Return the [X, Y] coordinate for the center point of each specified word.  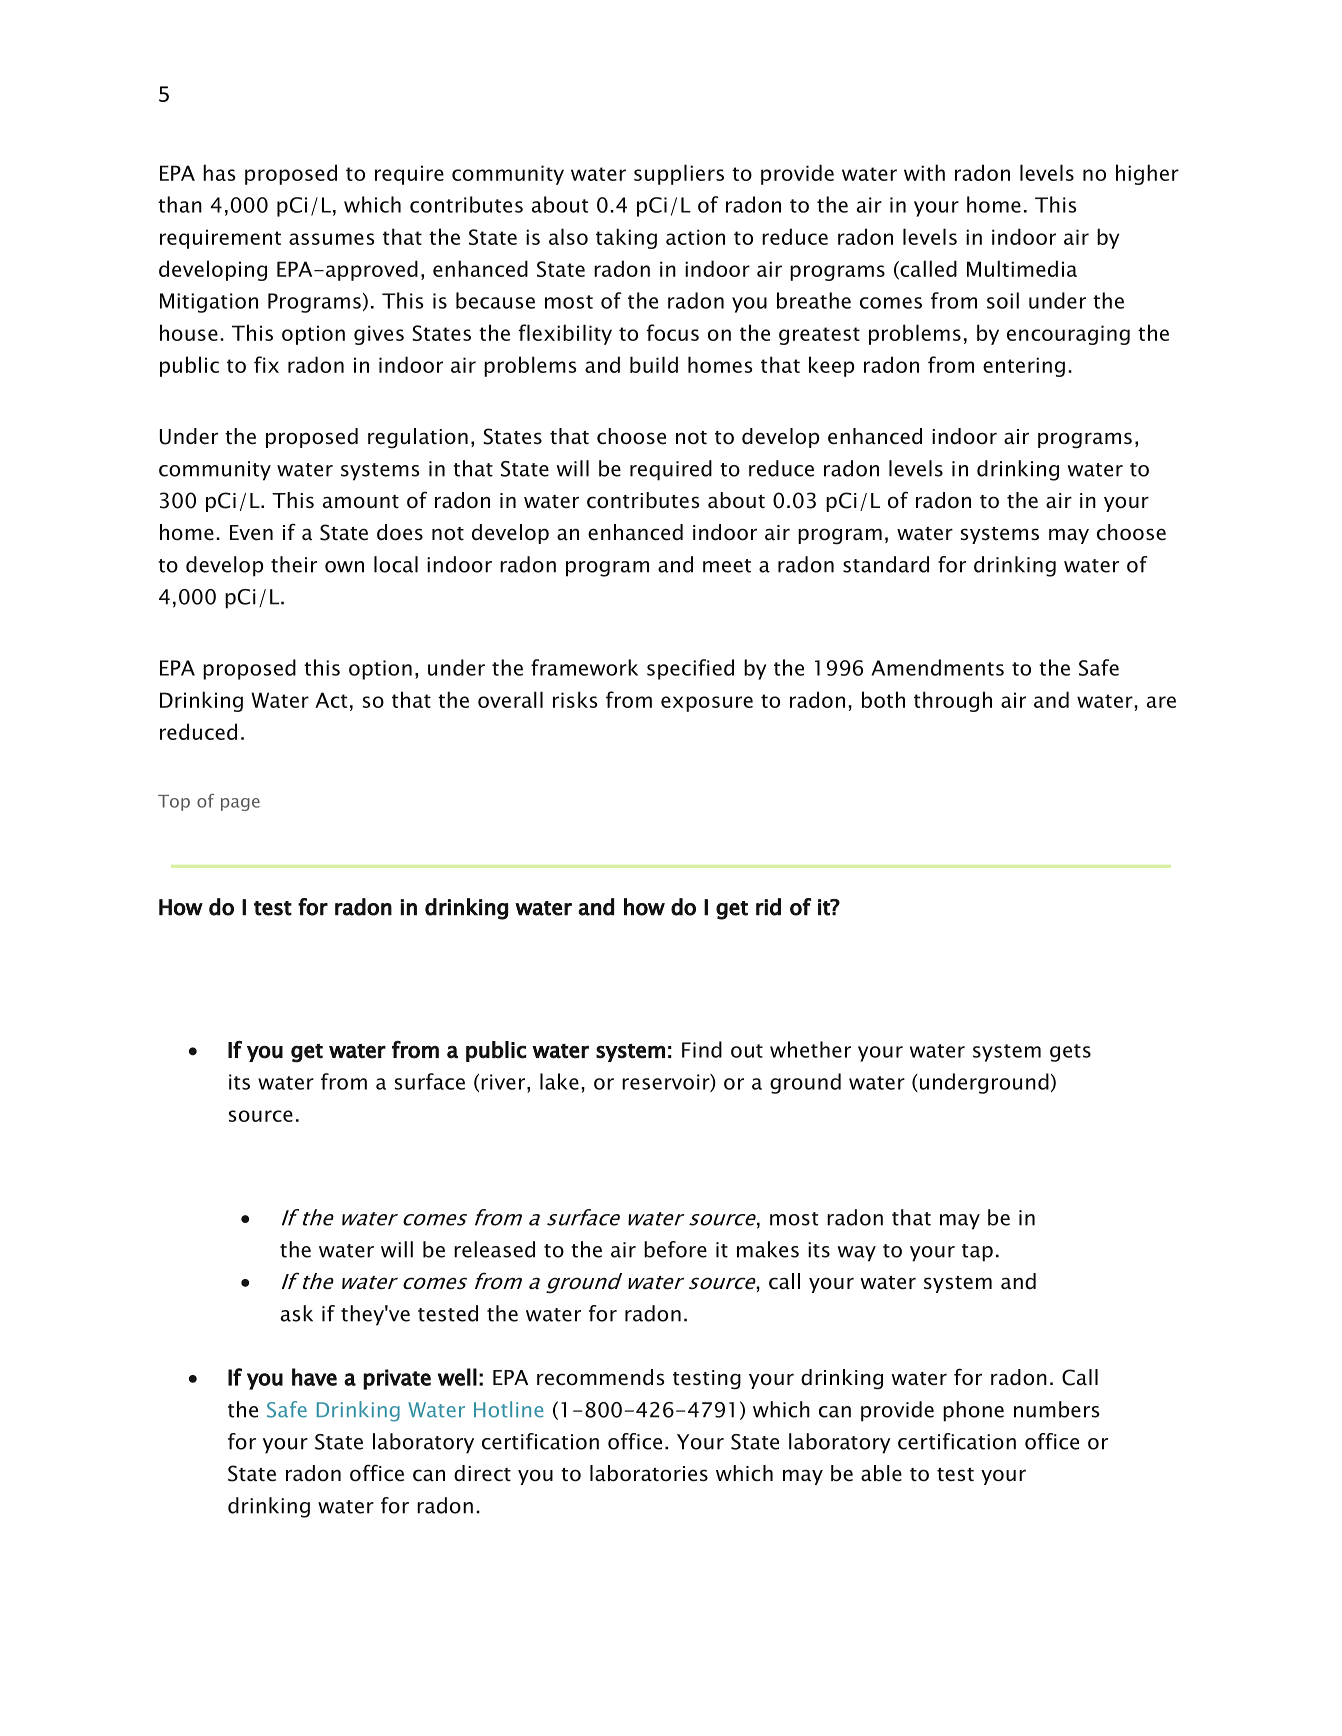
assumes [331, 239]
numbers [1057, 1409]
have [314, 1377]
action [695, 237]
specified [690, 669]
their [294, 564]
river [503, 1082]
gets [1070, 1053]
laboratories [649, 1473]
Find [702, 1049]
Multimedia [1022, 268]
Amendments [937, 667]
